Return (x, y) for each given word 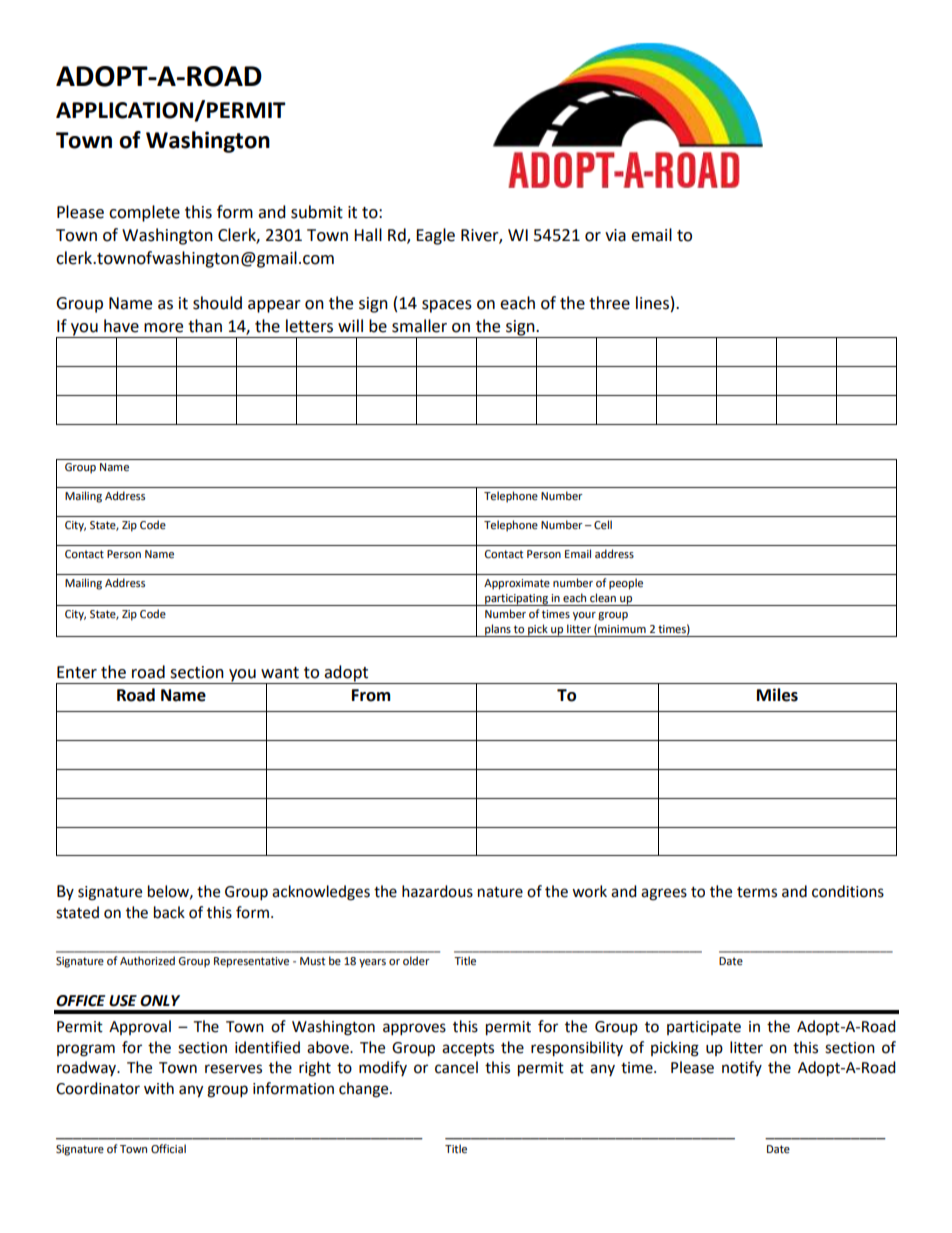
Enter (77, 672)
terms (757, 892)
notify (742, 1068)
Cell (603, 524)
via (615, 235)
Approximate (517, 584)
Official (168, 1148)
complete (144, 213)
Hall (368, 235)
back (169, 912)
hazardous (437, 891)
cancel (456, 1067)
